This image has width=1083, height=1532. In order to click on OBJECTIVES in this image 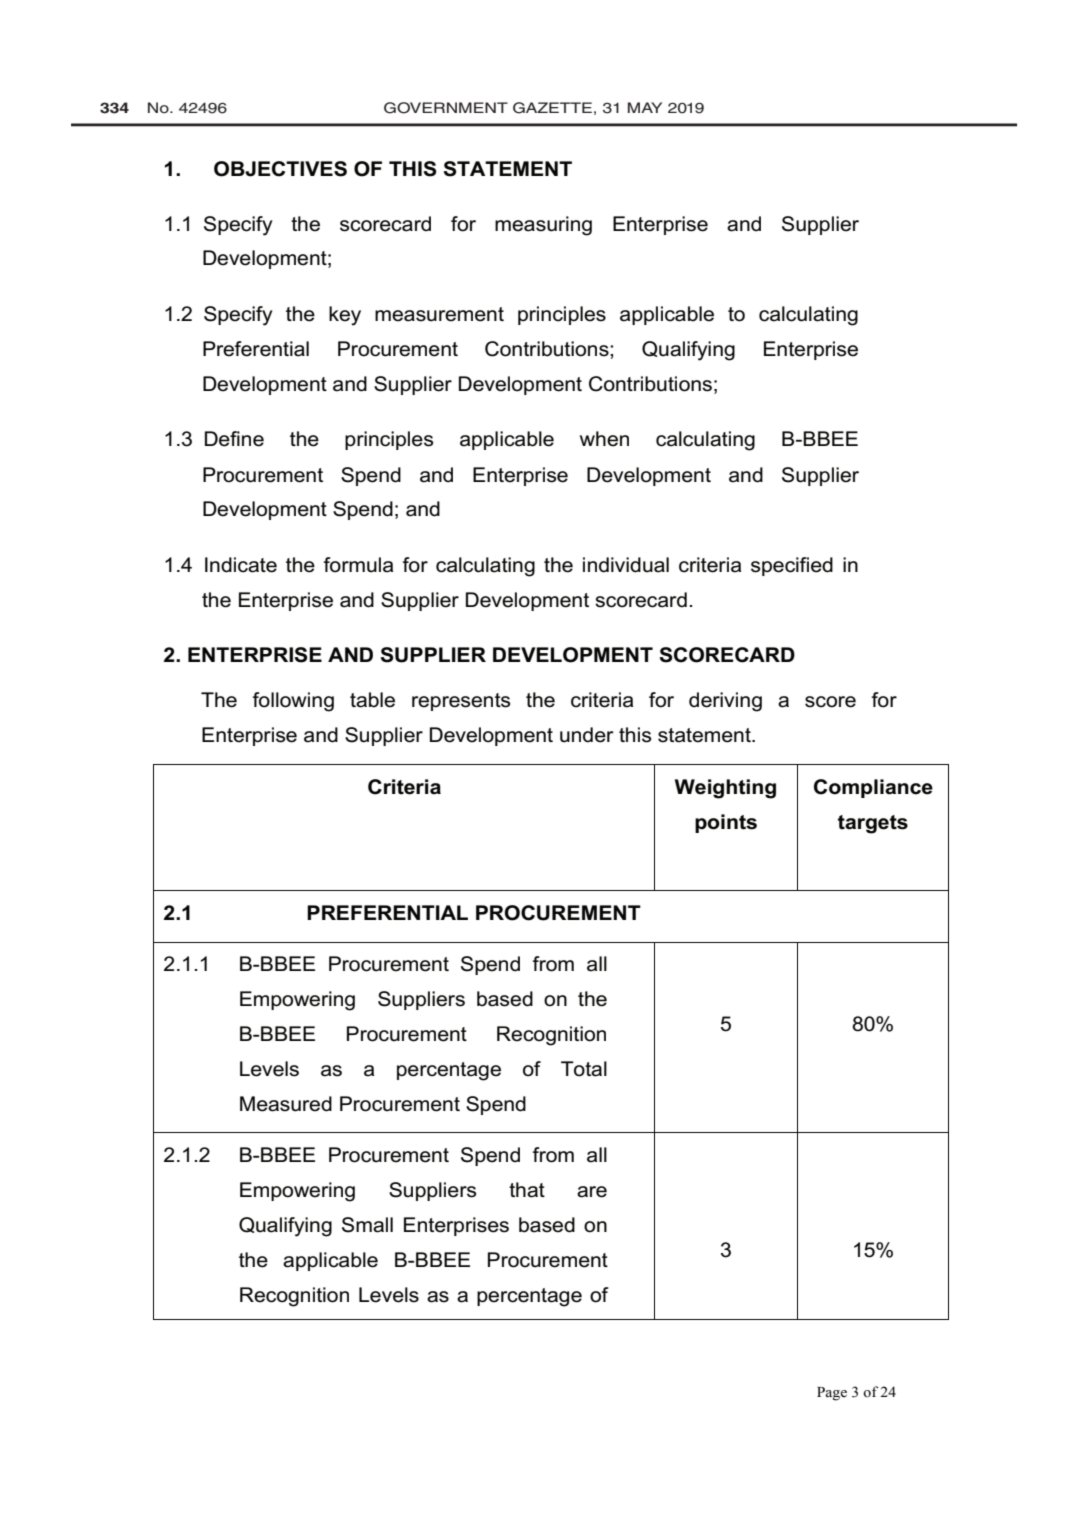, I will do `click(280, 169)`.
